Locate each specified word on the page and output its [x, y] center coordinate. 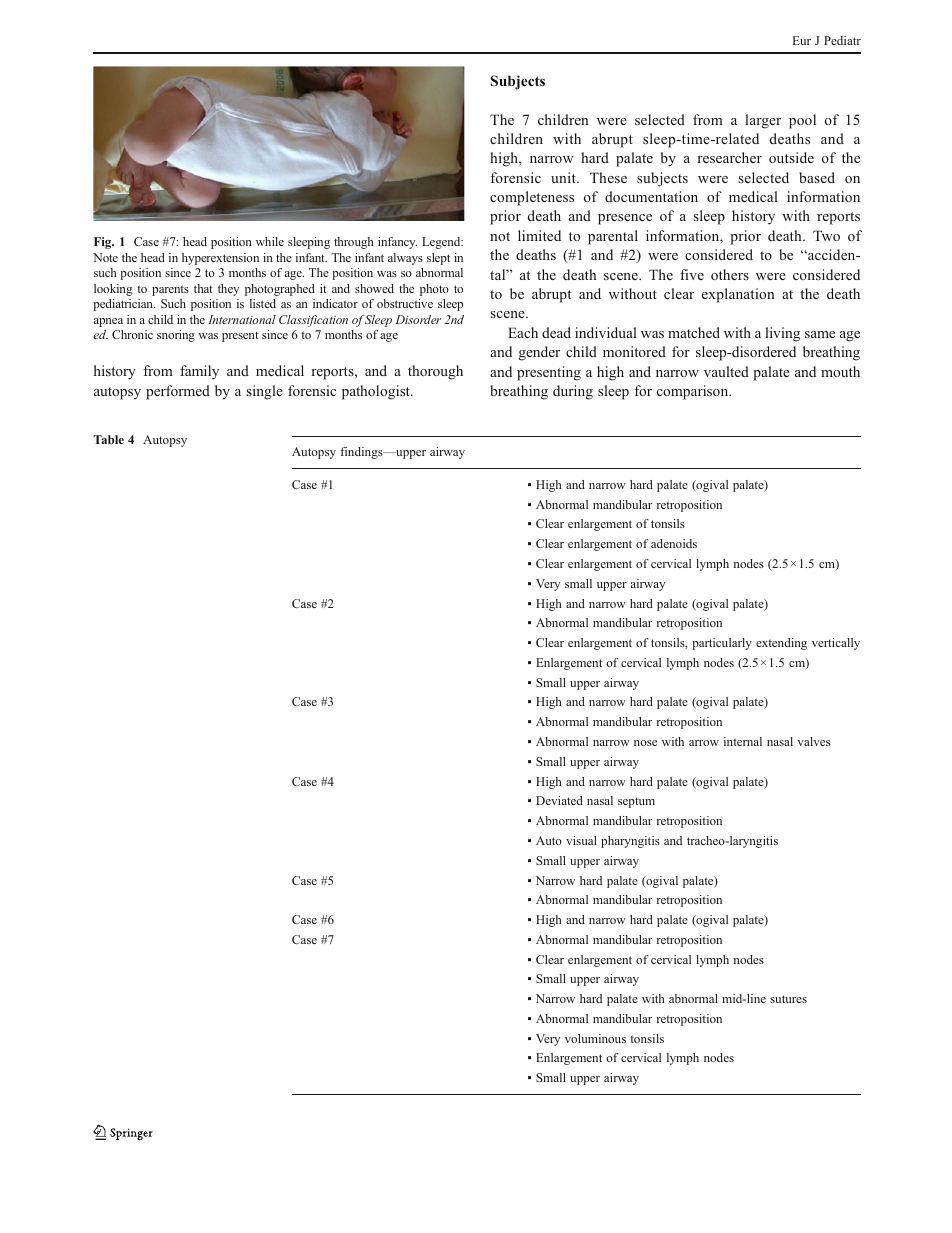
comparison [694, 392]
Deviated [559, 800]
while [270, 241]
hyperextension [220, 259]
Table [108, 439]
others [730, 274]
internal [743, 741]
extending [781, 644]
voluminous [595, 1038]
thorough [435, 372]
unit [564, 177]
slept [438, 259]
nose [645, 743]
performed [178, 392]
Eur [802, 40]
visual [581, 840]
